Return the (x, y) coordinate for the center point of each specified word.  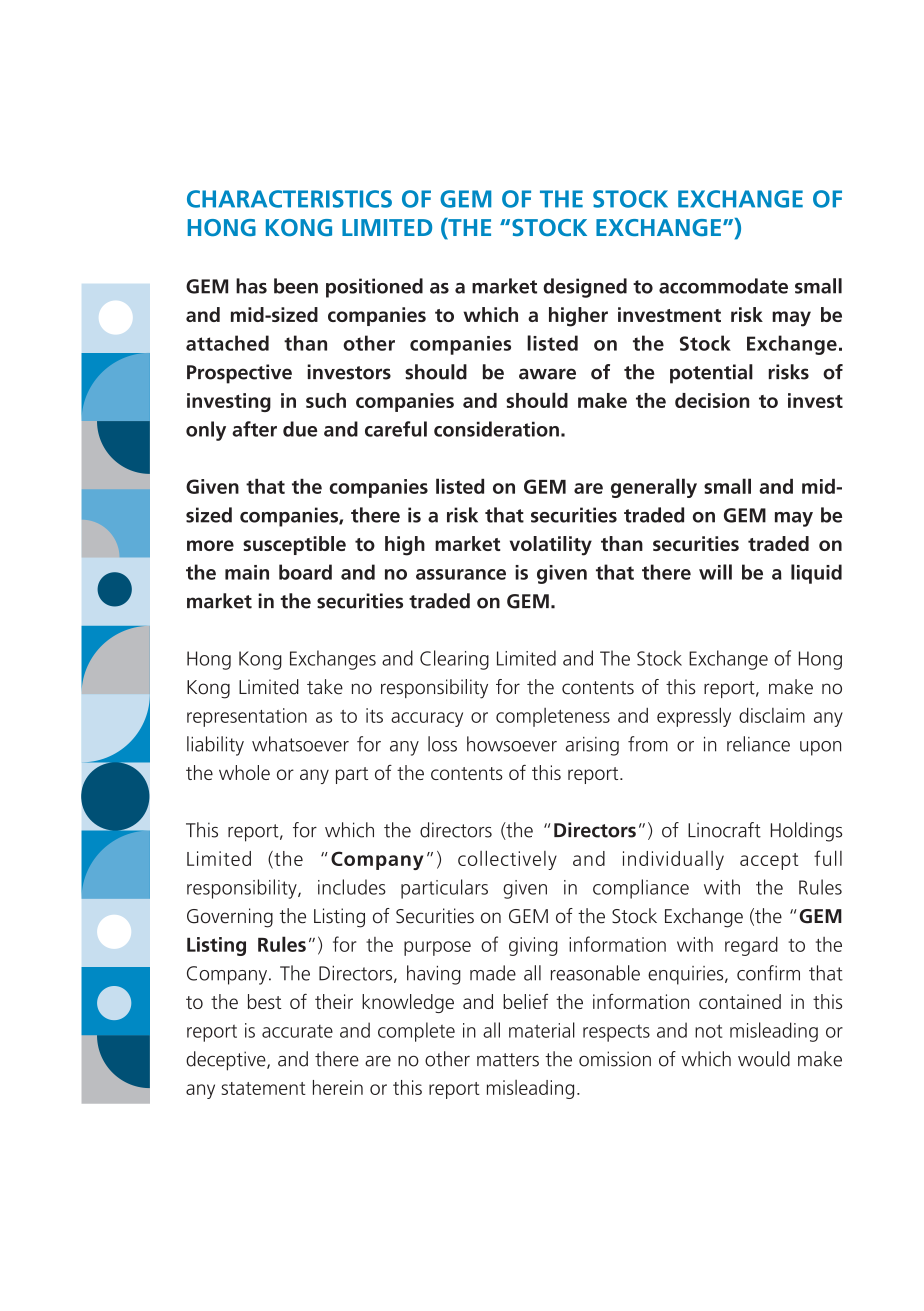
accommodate (723, 286)
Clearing (454, 660)
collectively (507, 860)
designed (585, 288)
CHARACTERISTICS (289, 199)
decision (712, 400)
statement (264, 1088)
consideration (496, 429)
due (300, 429)
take (325, 687)
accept (769, 861)
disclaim (772, 715)
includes (352, 887)
